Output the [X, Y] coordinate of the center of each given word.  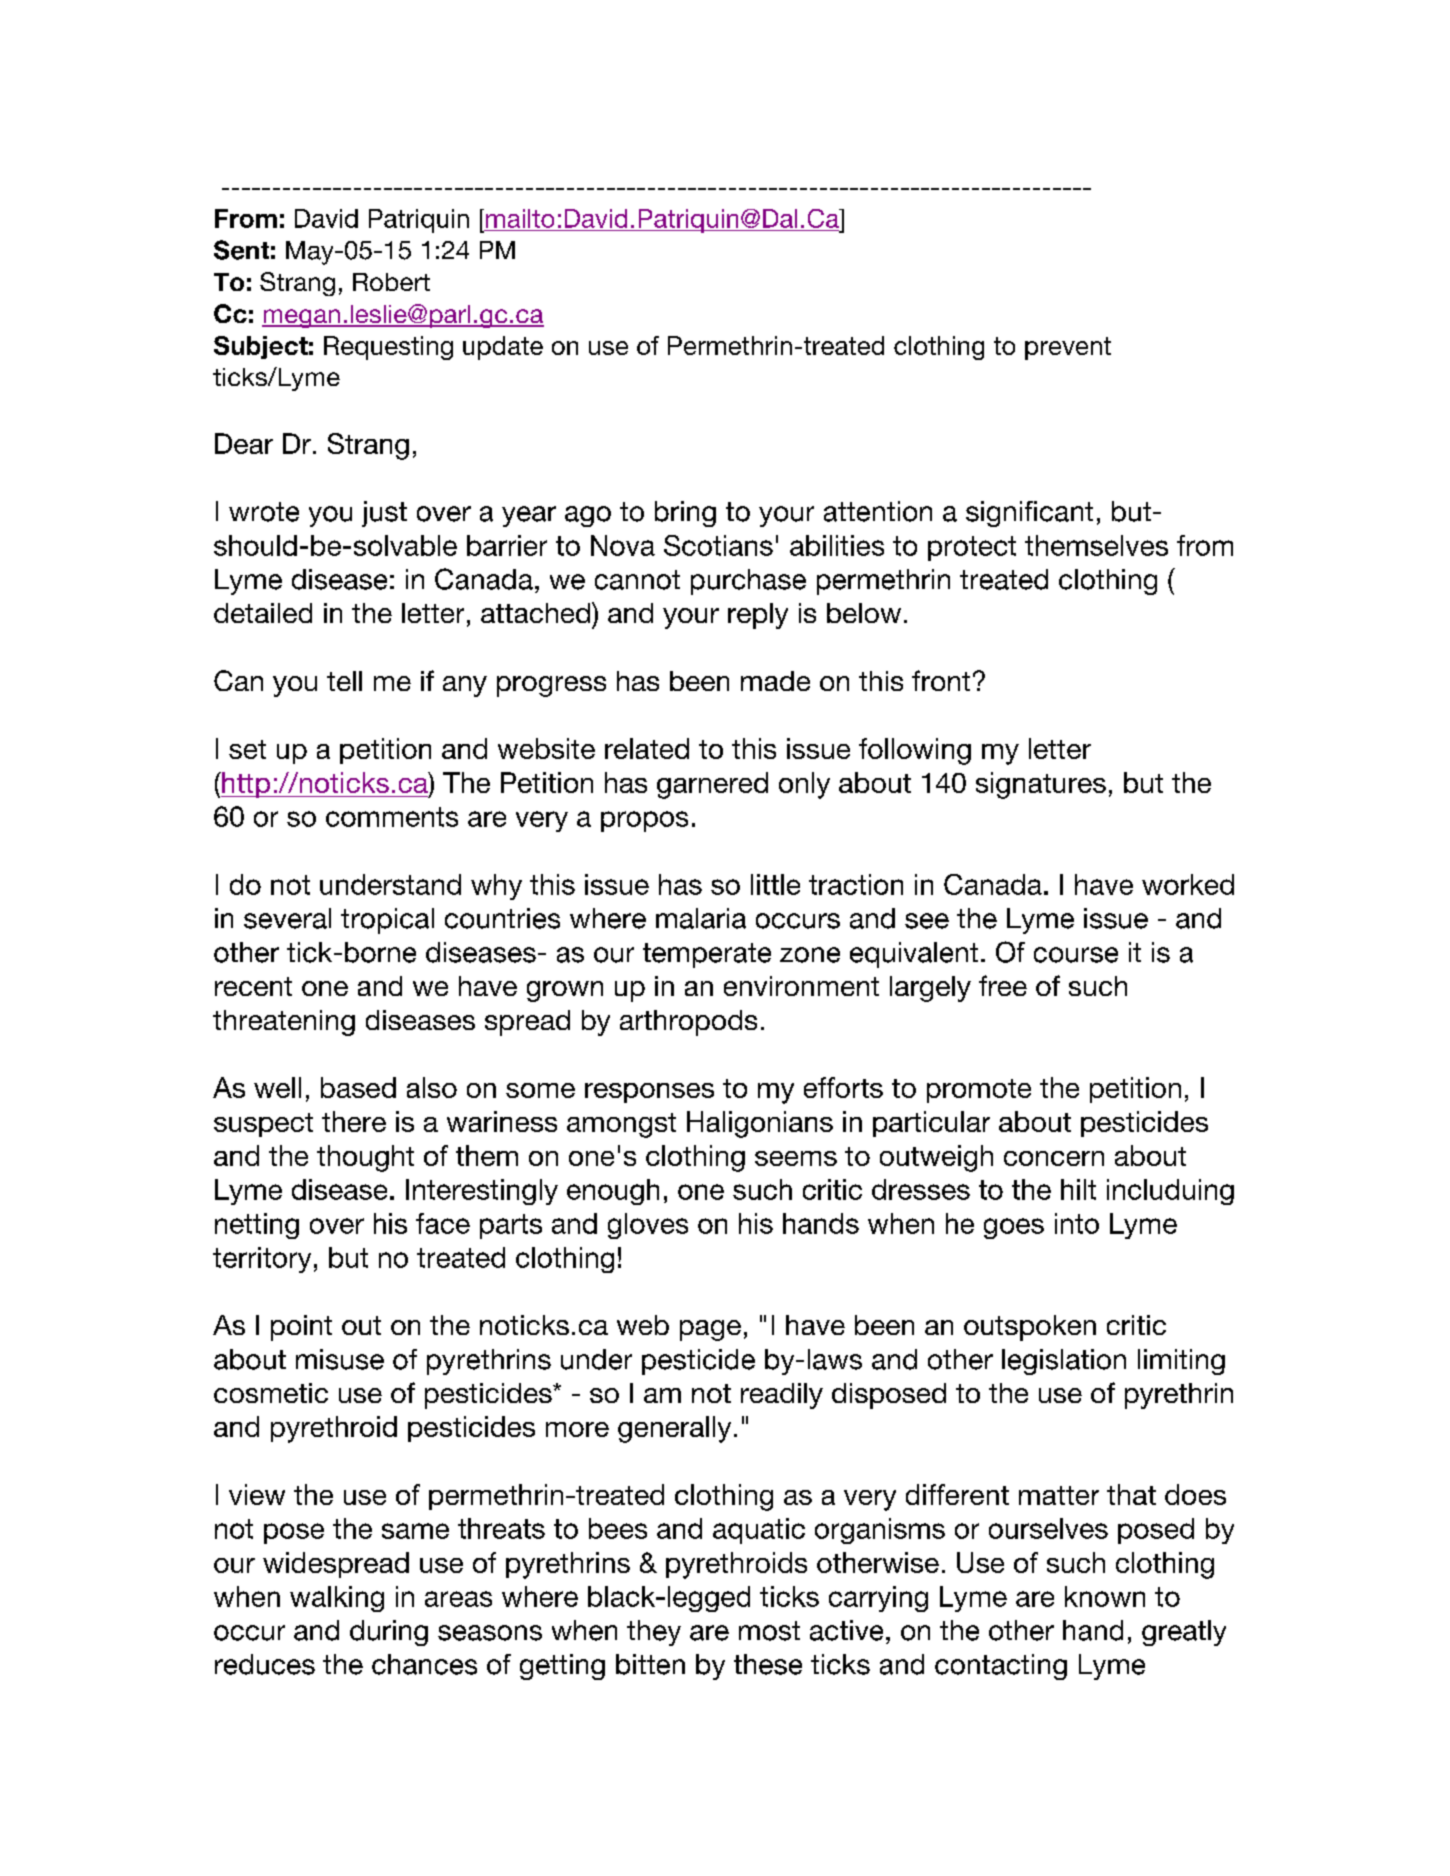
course [1076, 955]
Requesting [388, 348]
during [389, 1633]
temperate [707, 955]
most [769, 1631]
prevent [1068, 348]
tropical [387, 921]
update [503, 348]
